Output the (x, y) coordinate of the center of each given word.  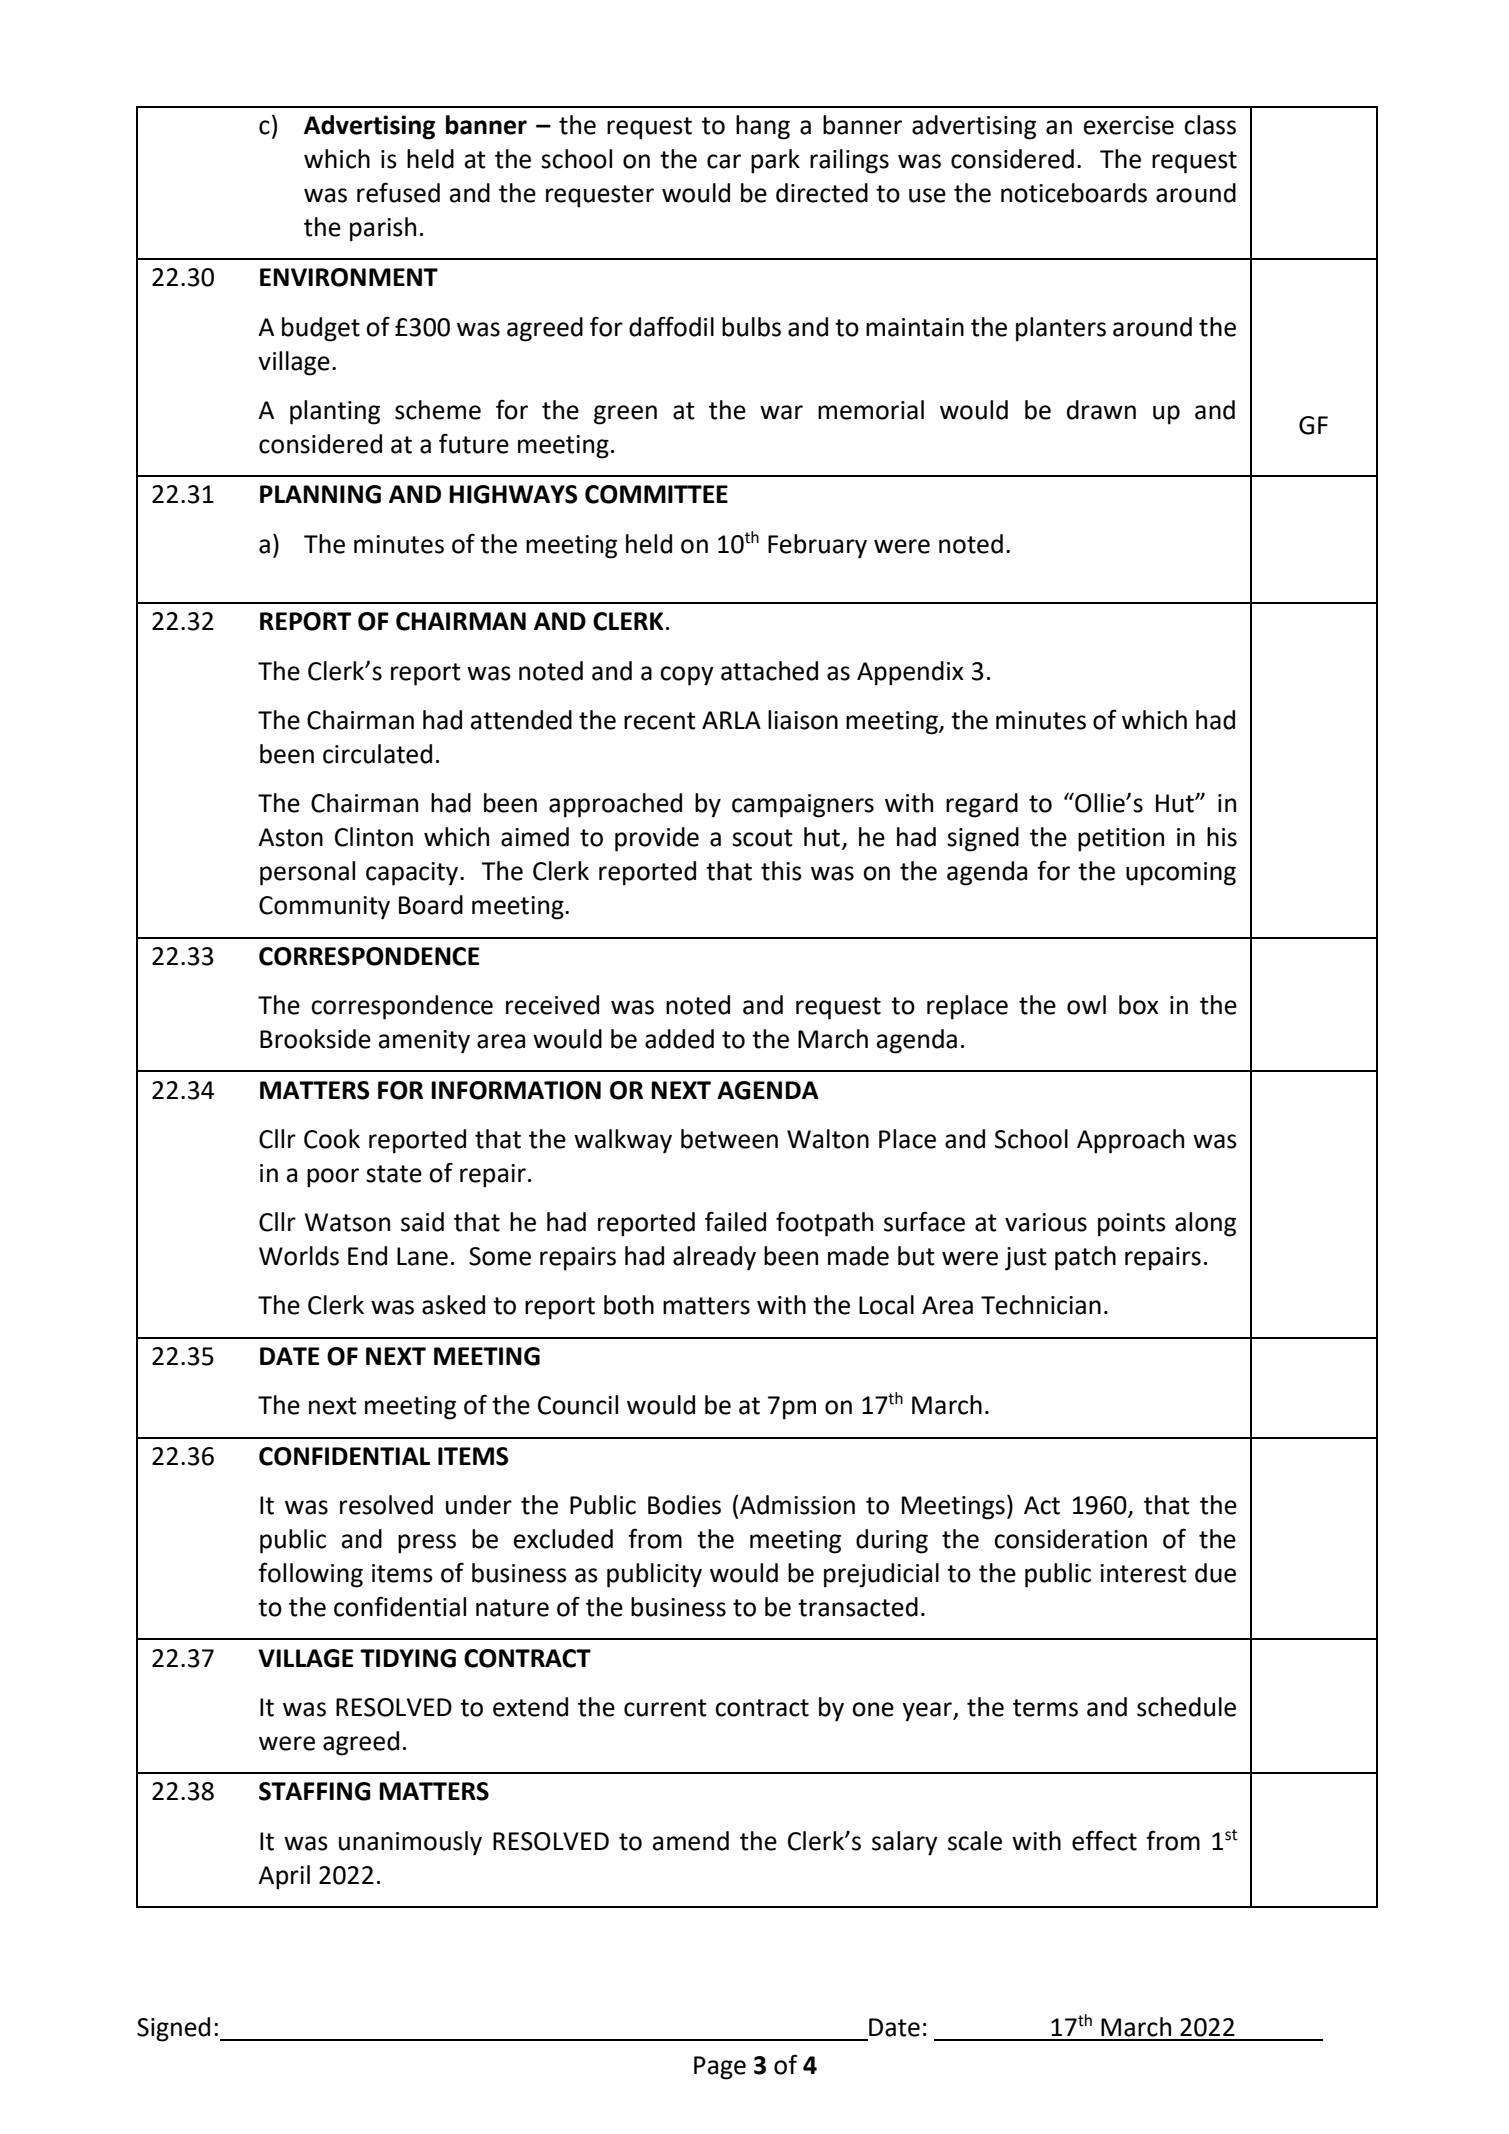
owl (1086, 1005)
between (729, 1139)
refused (398, 192)
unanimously (410, 1843)
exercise (1129, 125)
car (724, 161)
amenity (424, 1042)
